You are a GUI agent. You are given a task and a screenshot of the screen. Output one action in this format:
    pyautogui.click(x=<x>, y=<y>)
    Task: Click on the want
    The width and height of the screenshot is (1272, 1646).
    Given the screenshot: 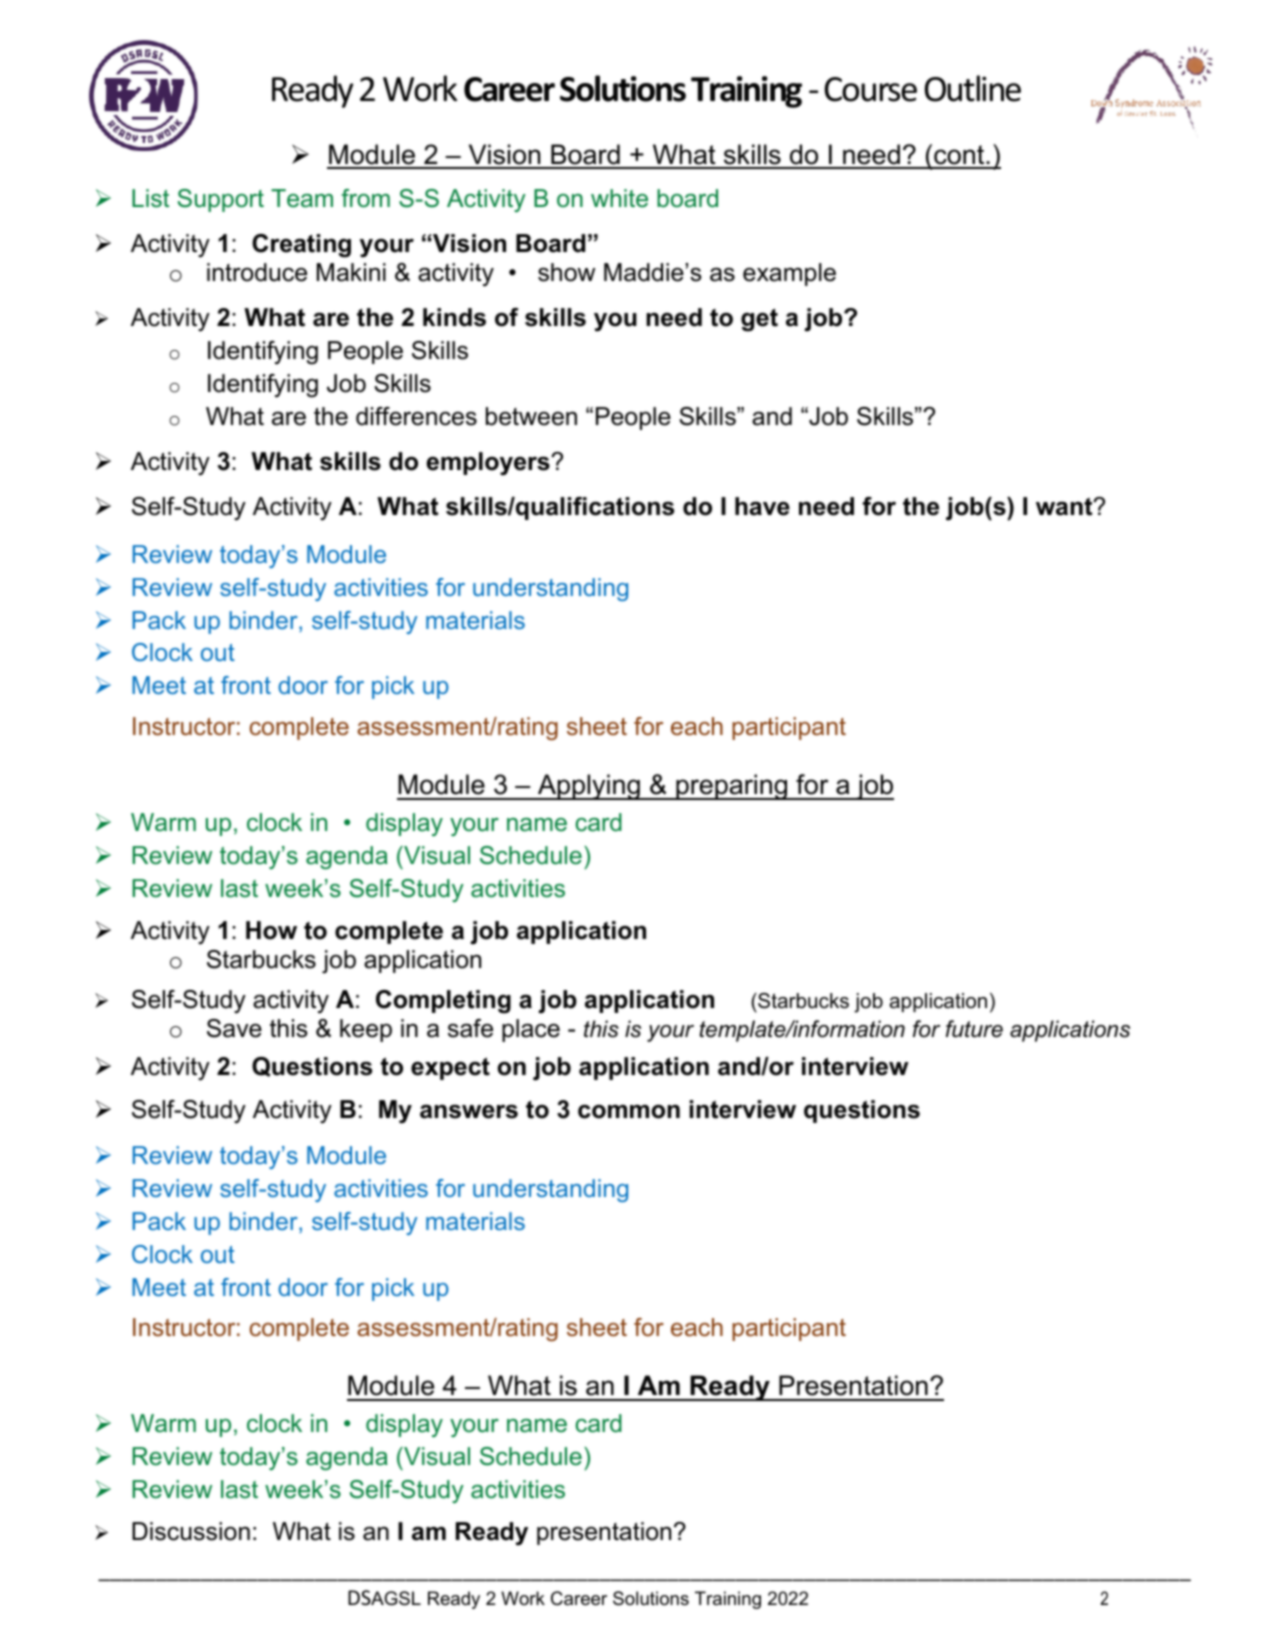 What is the action you would take?
    pyautogui.click(x=1065, y=506)
